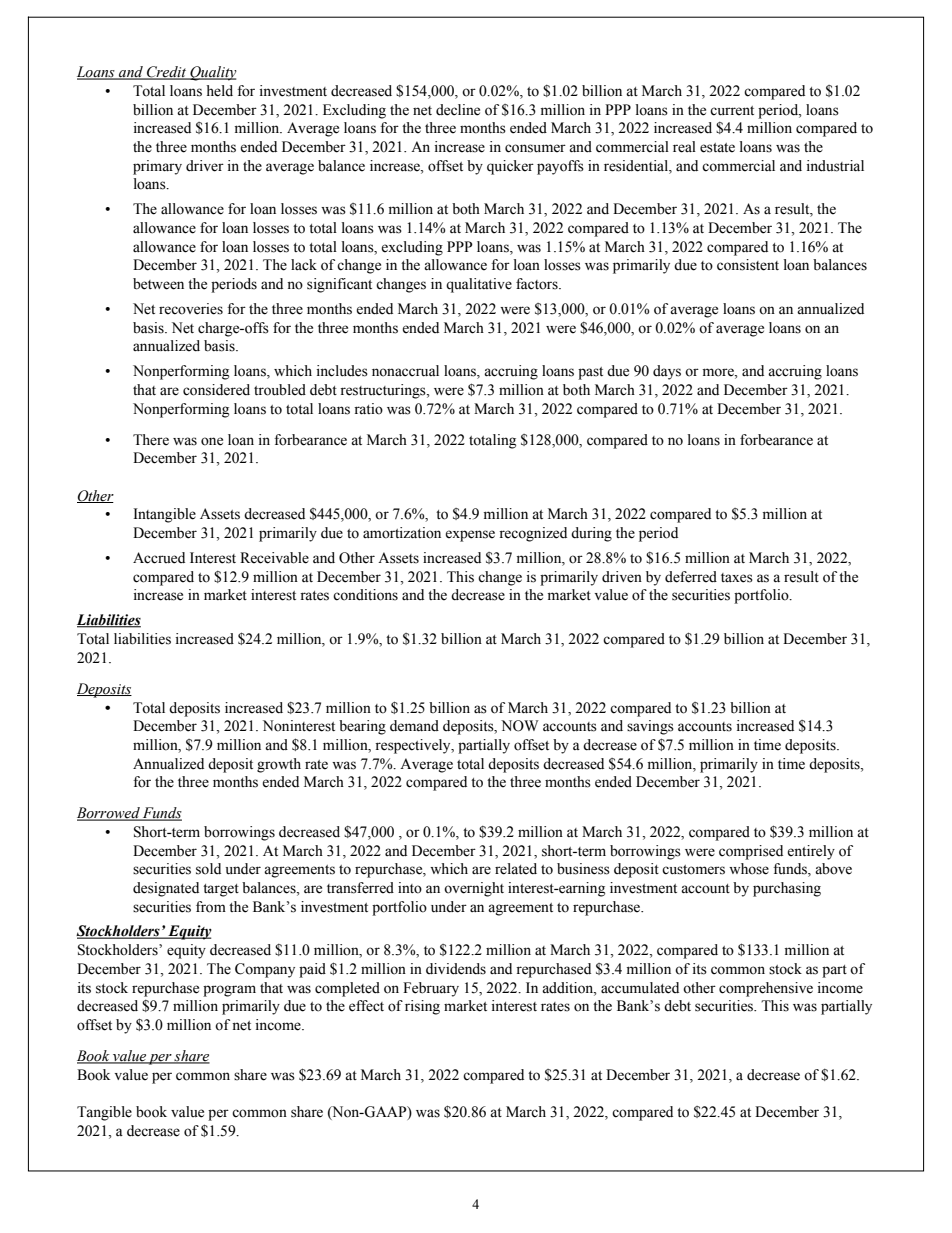  I want to click on expense, so click(470, 536).
